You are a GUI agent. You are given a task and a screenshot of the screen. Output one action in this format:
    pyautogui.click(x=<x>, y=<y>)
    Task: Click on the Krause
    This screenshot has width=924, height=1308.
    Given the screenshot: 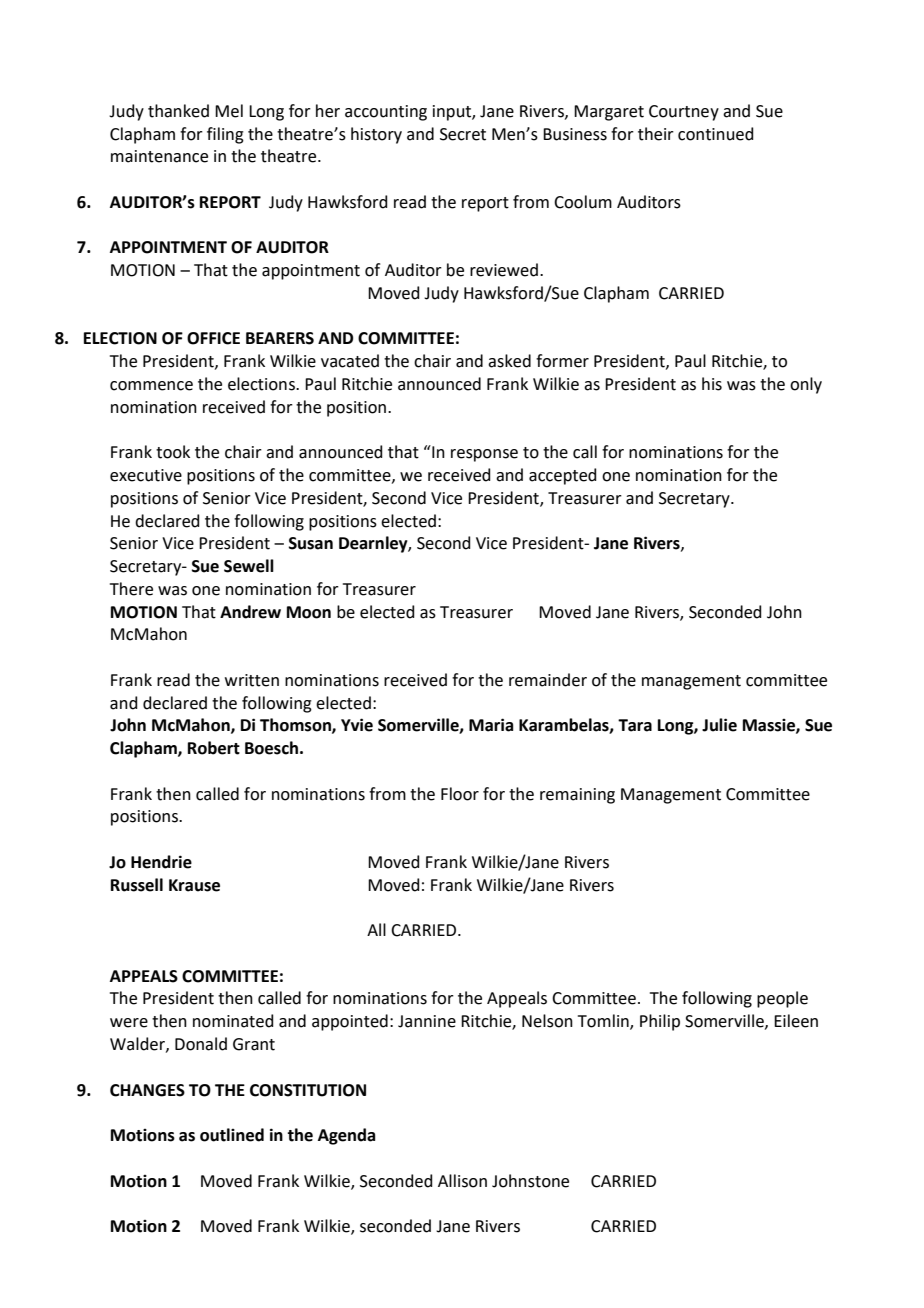 What is the action you would take?
    pyautogui.click(x=194, y=885)
